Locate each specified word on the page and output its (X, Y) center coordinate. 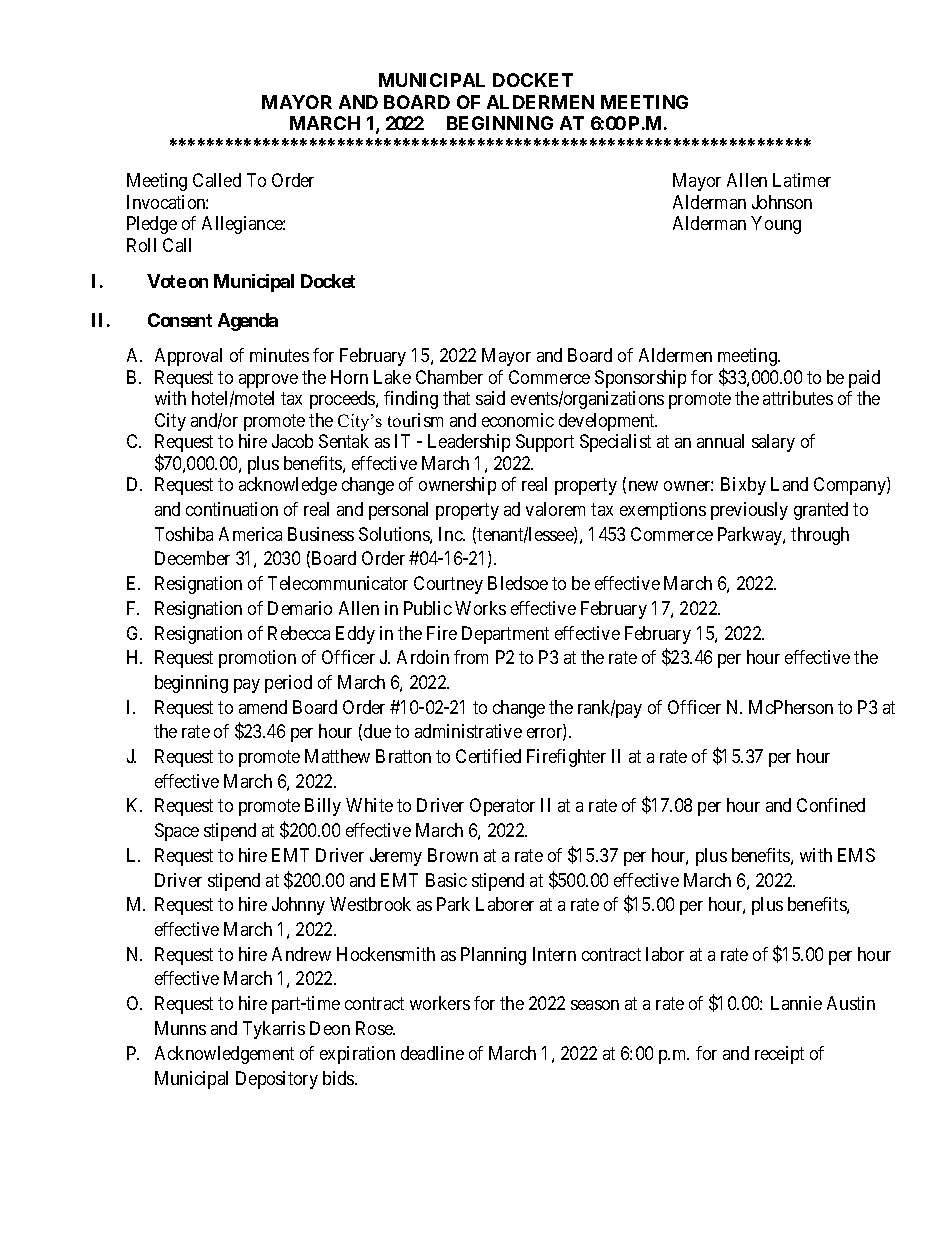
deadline (432, 1053)
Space (177, 832)
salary (773, 443)
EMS (856, 855)
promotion (257, 659)
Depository (277, 1080)
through (820, 536)
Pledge (152, 225)
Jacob (292, 441)
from (471, 657)
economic (518, 420)
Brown (453, 855)
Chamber (449, 377)
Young (776, 225)
